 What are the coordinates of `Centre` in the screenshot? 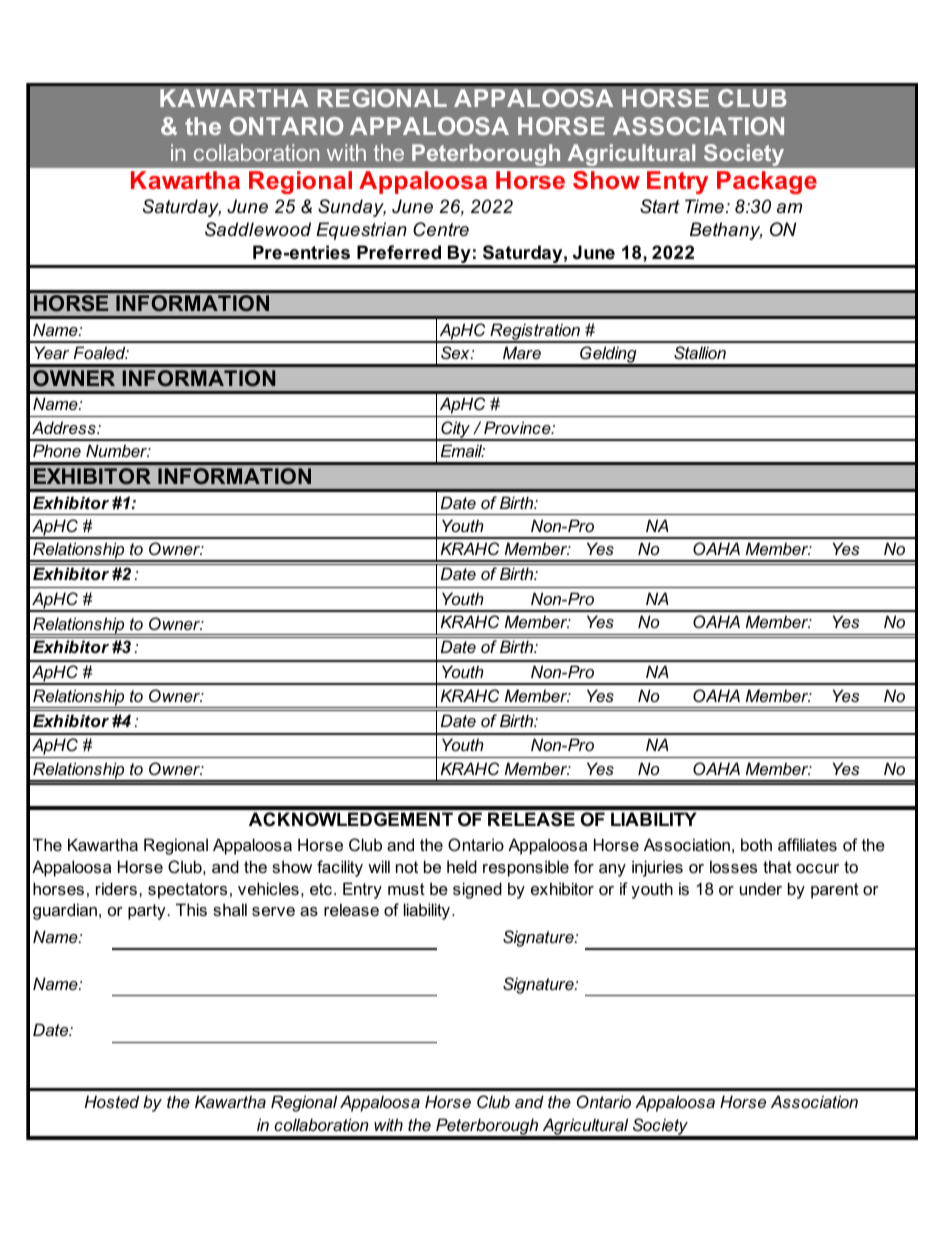 It's located at (441, 229).
